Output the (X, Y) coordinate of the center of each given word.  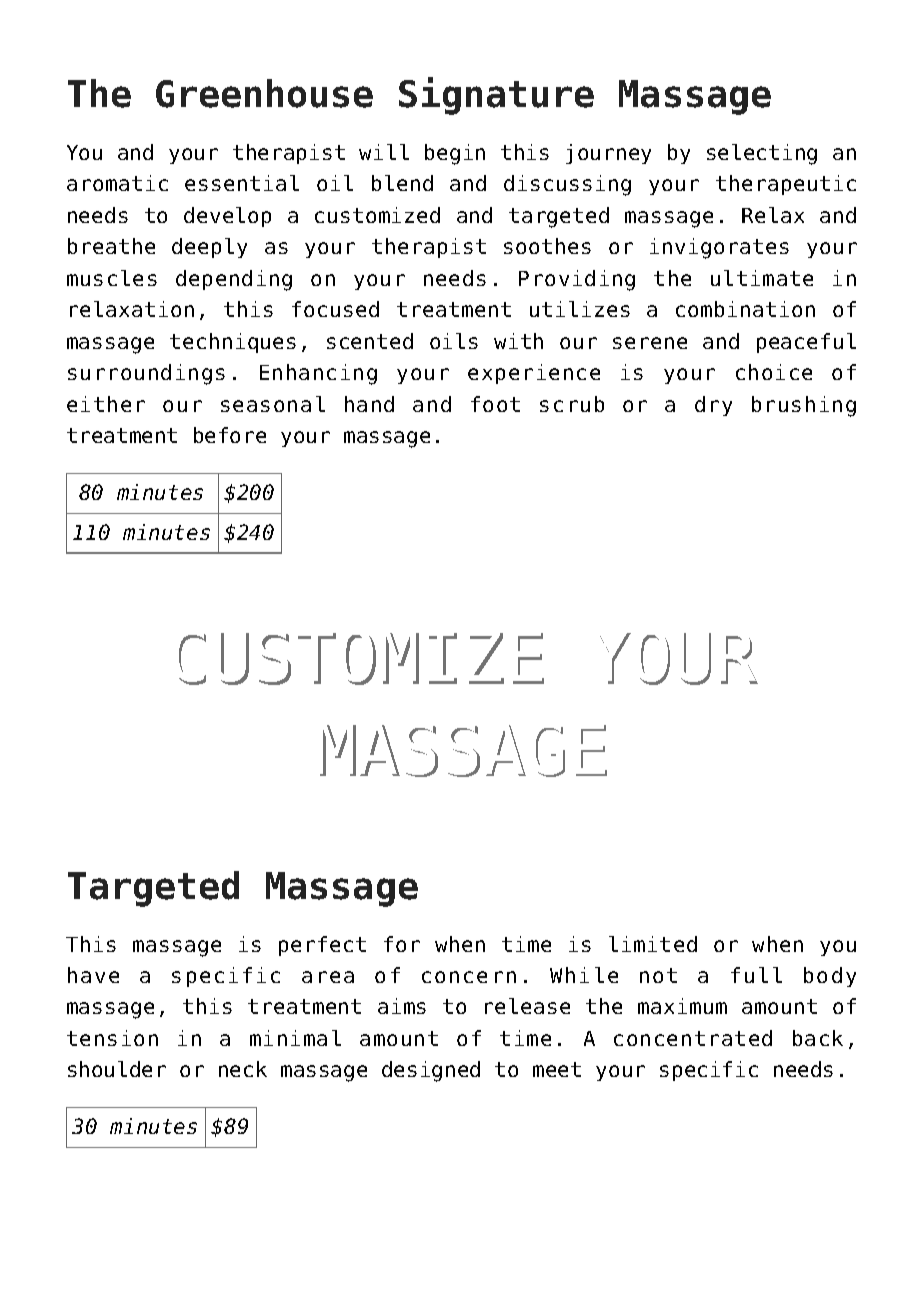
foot (495, 404)
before (230, 435)
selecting (762, 154)
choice (774, 372)
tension (112, 1038)
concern (469, 977)
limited (653, 944)
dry (713, 406)
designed (431, 1071)
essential (242, 183)
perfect (322, 946)
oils (454, 341)
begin (455, 154)
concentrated (693, 1038)
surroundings (146, 374)
